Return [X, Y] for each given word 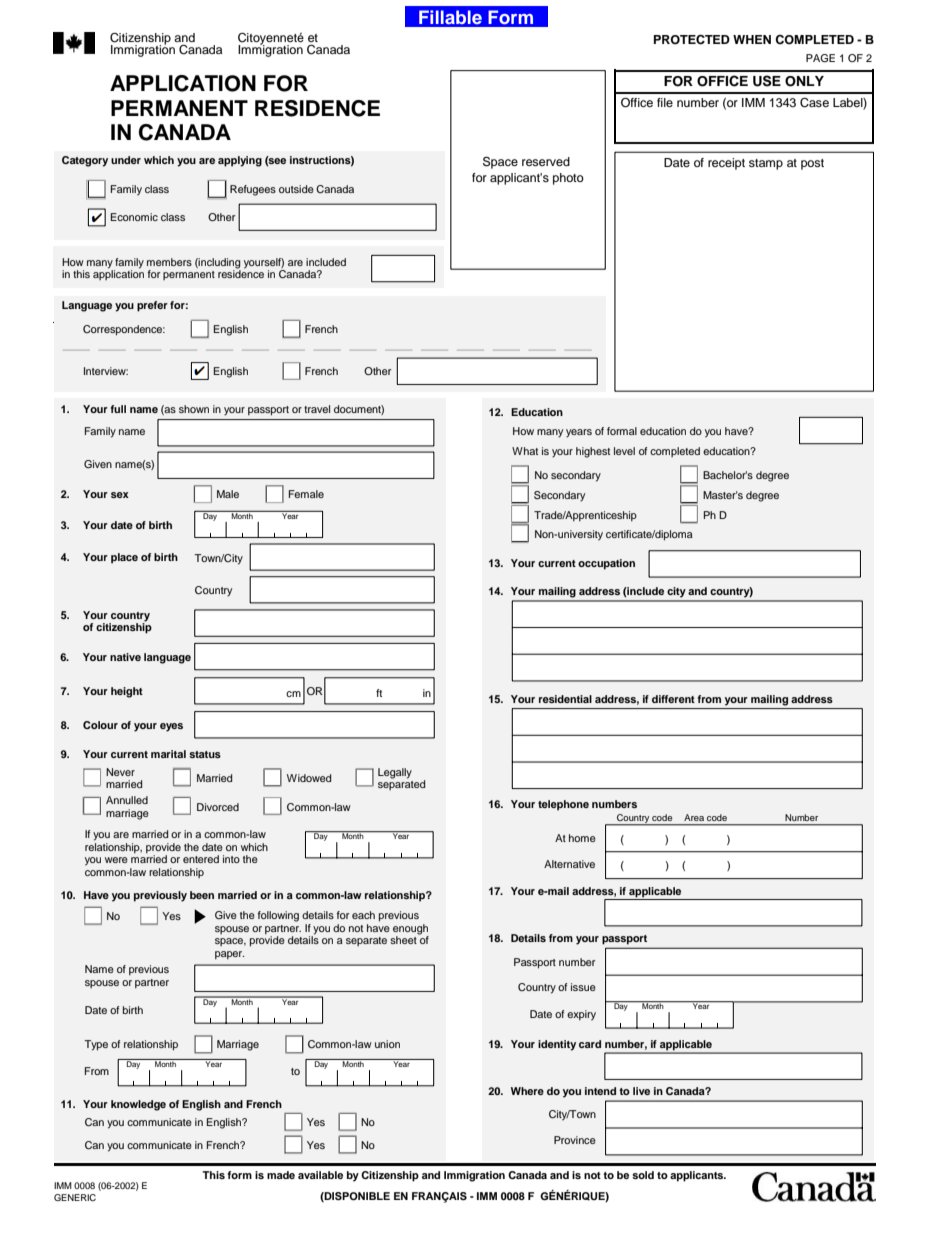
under [126, 160]
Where [527, 1091]
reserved [546, 161]
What [525, 451]
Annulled [127, 800]
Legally [395, 773]
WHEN [752, 39]
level [624, 451]
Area [694, 817]
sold [643, 1175]
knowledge [138, 1105]
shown [194, 409]
